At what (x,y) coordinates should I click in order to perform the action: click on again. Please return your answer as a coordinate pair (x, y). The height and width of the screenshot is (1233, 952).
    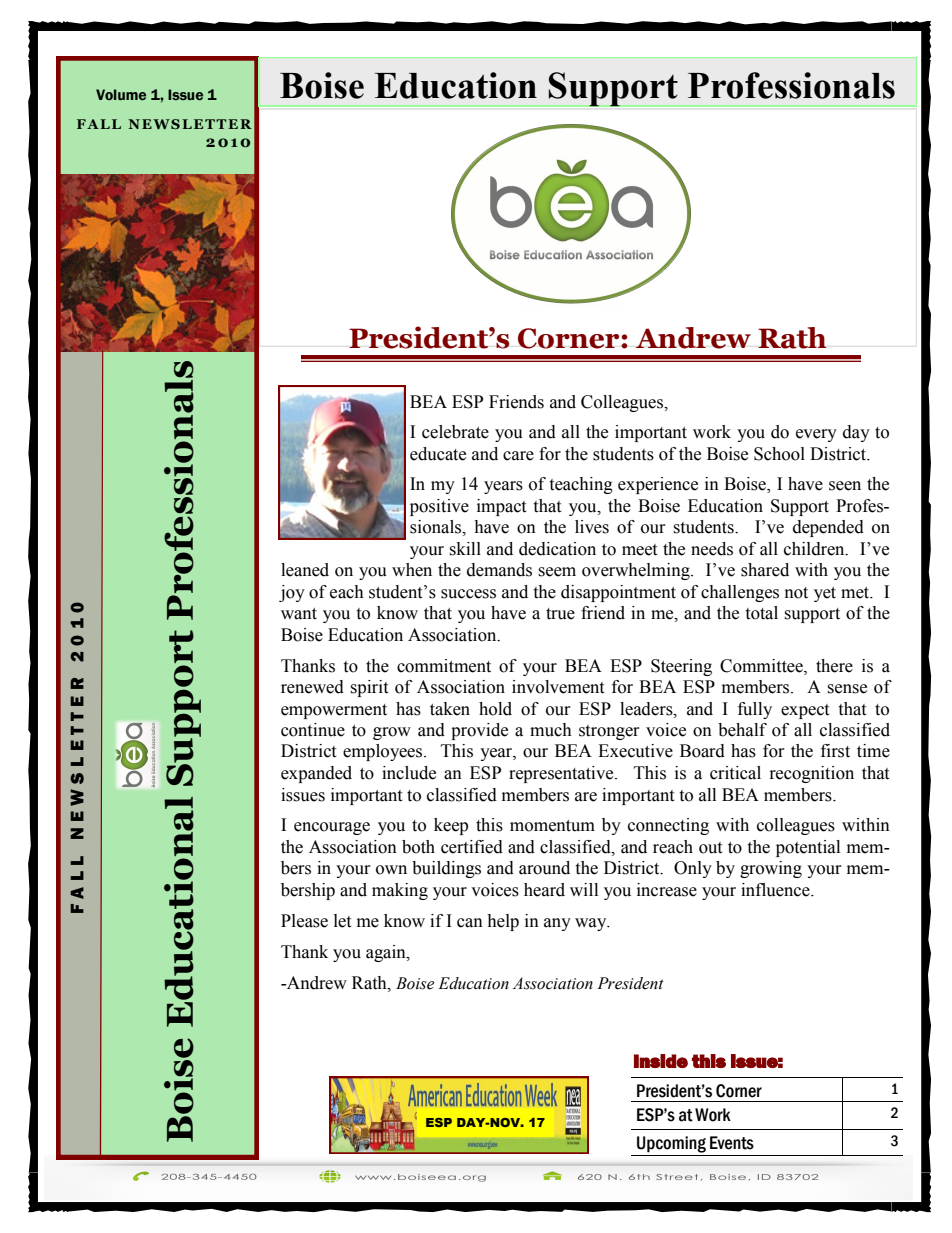
    Looking at the image, I should click on (387, 953).
